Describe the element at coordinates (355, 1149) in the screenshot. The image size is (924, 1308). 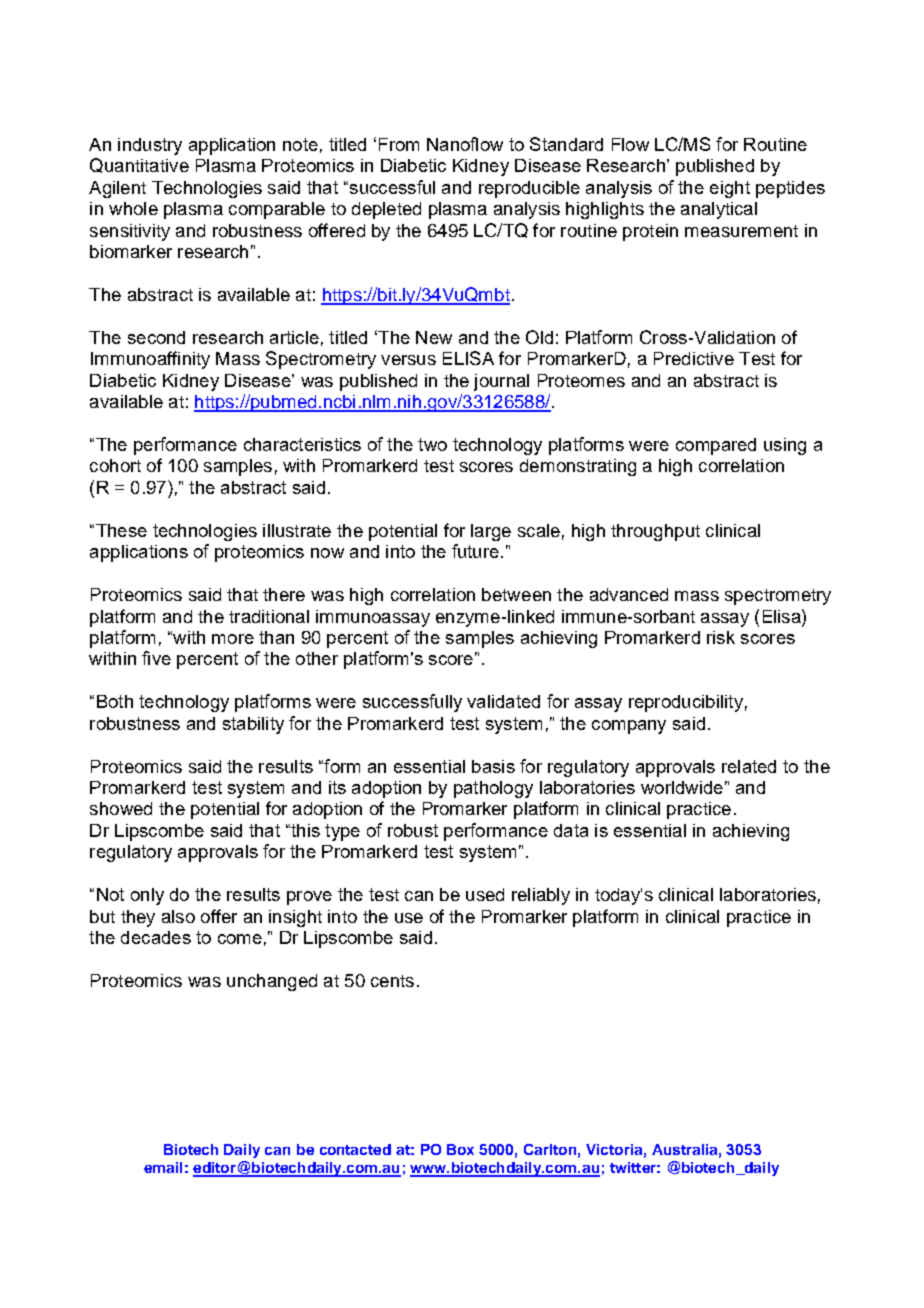
I see `contacted` at that location.
